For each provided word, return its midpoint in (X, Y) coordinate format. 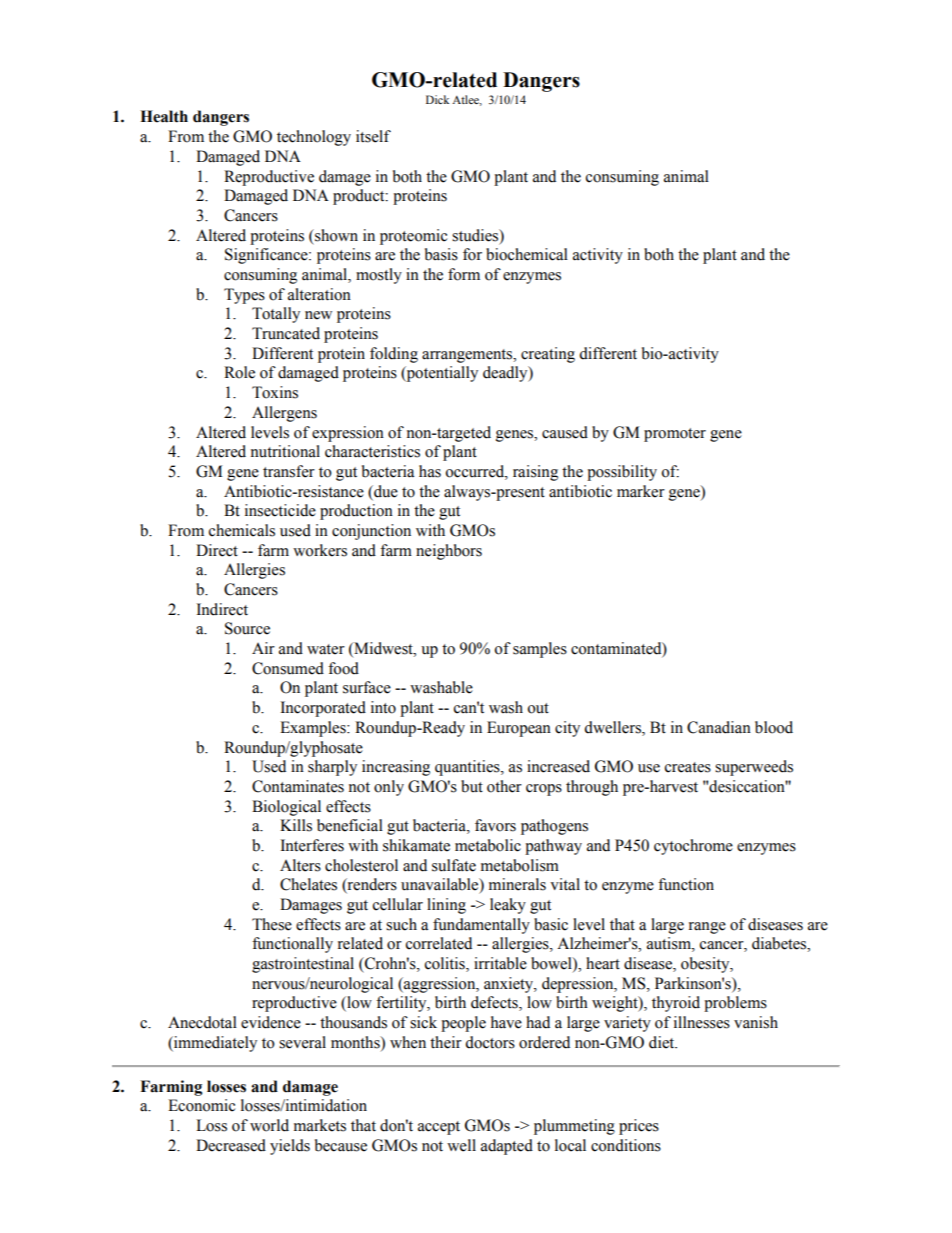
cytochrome (693, 847)
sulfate (454, 865)
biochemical (527, 254)
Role (239, 372)
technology (314, 138)
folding (394, 355)
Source (247, 628)
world (269, 1125)
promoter (675, 435)
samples (540, 650)
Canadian (719, 727)
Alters (300, 865)
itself (373, 136)
